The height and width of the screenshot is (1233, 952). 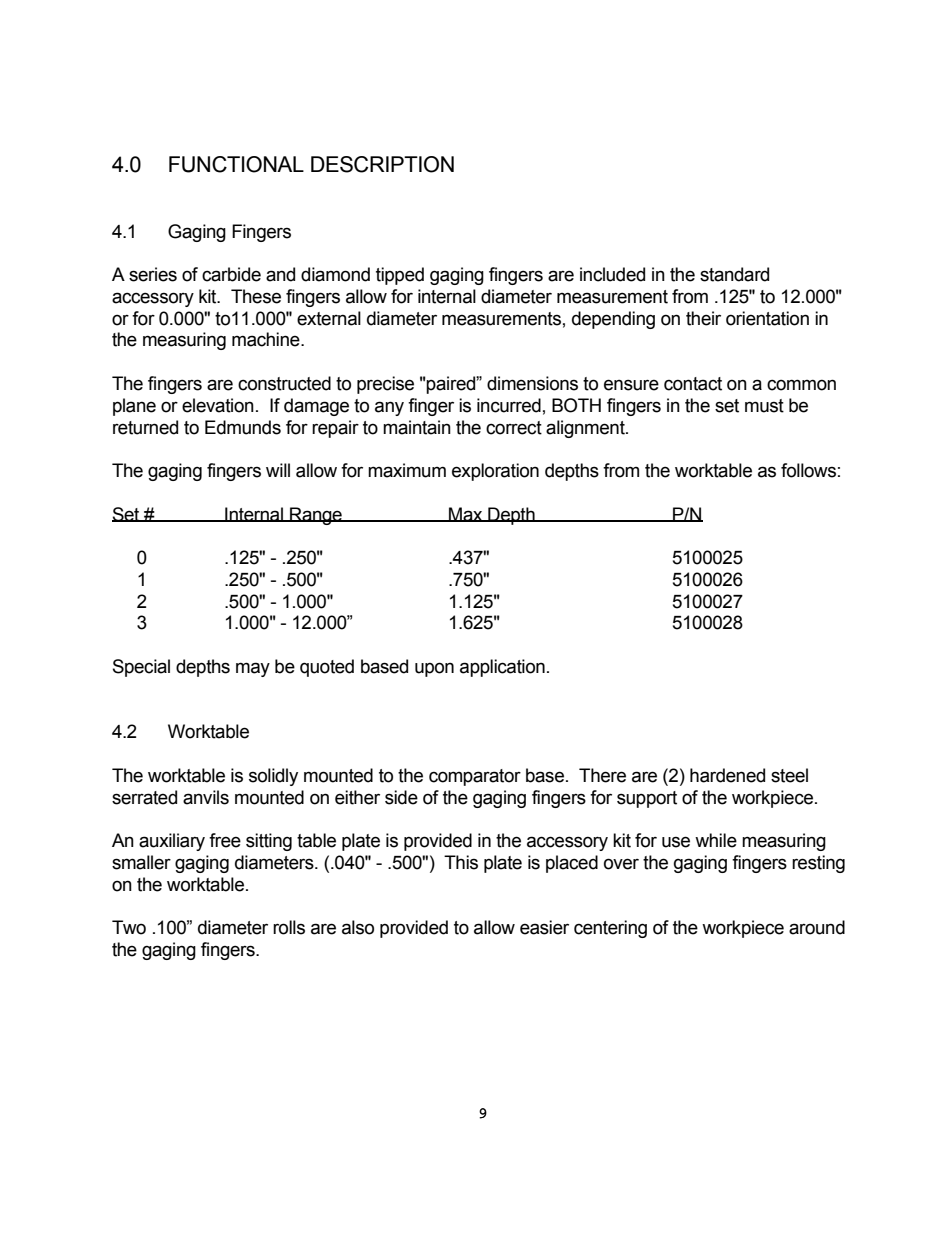 What do you see at coordinates (316, 516) in the screenshot?
I see `Range` at bounding box center [316, 516].
